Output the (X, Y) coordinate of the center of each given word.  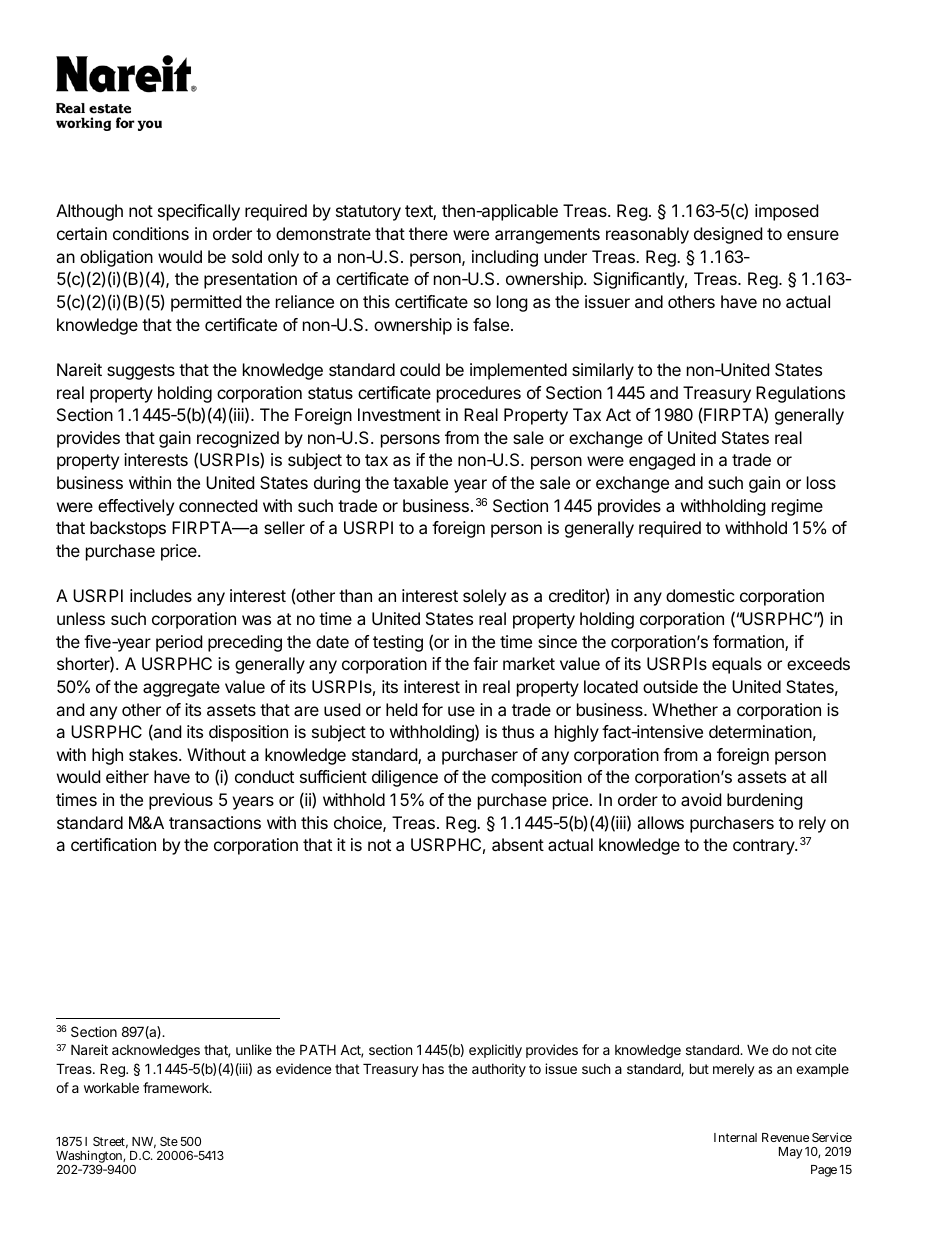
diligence (405, 778)
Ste (169, 1141)
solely (484, 597)
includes (161, 595)
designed (728, 235)
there (428, 233)
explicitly (495, 1051)
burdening (765, 801)
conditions (151, 233)
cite (825, 1049)
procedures (479, 394)
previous (181, 801)
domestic (700, 595)
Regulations (800, 394)
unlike (254, 1049)
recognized (238, 439)
